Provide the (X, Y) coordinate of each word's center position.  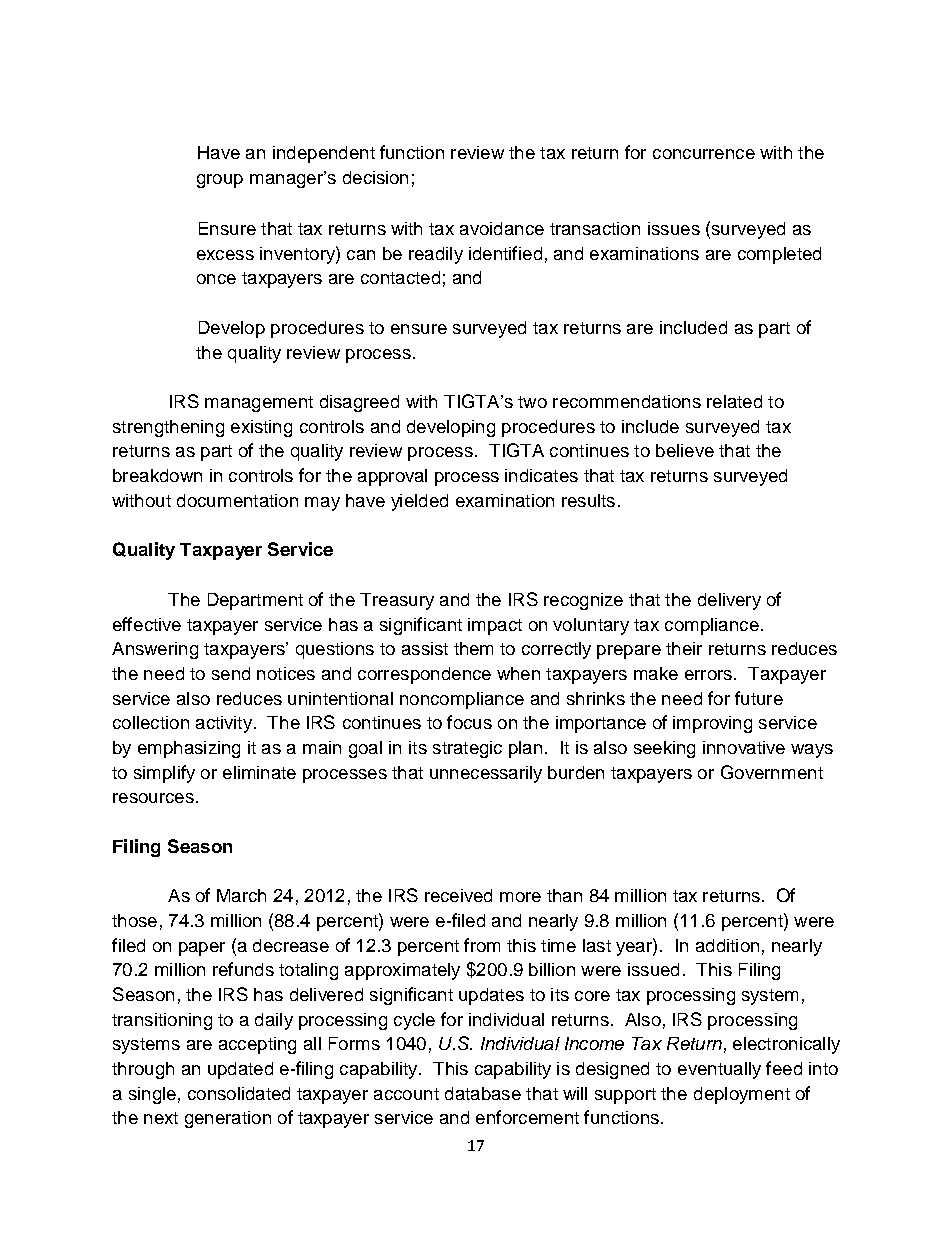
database (483, 1093)
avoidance (502, 228)
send (231, 673)
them (473, 648)
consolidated (239, 1093)
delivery (729, 601)
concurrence (704, 154)
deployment (742, 1095)
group (220, 181)
